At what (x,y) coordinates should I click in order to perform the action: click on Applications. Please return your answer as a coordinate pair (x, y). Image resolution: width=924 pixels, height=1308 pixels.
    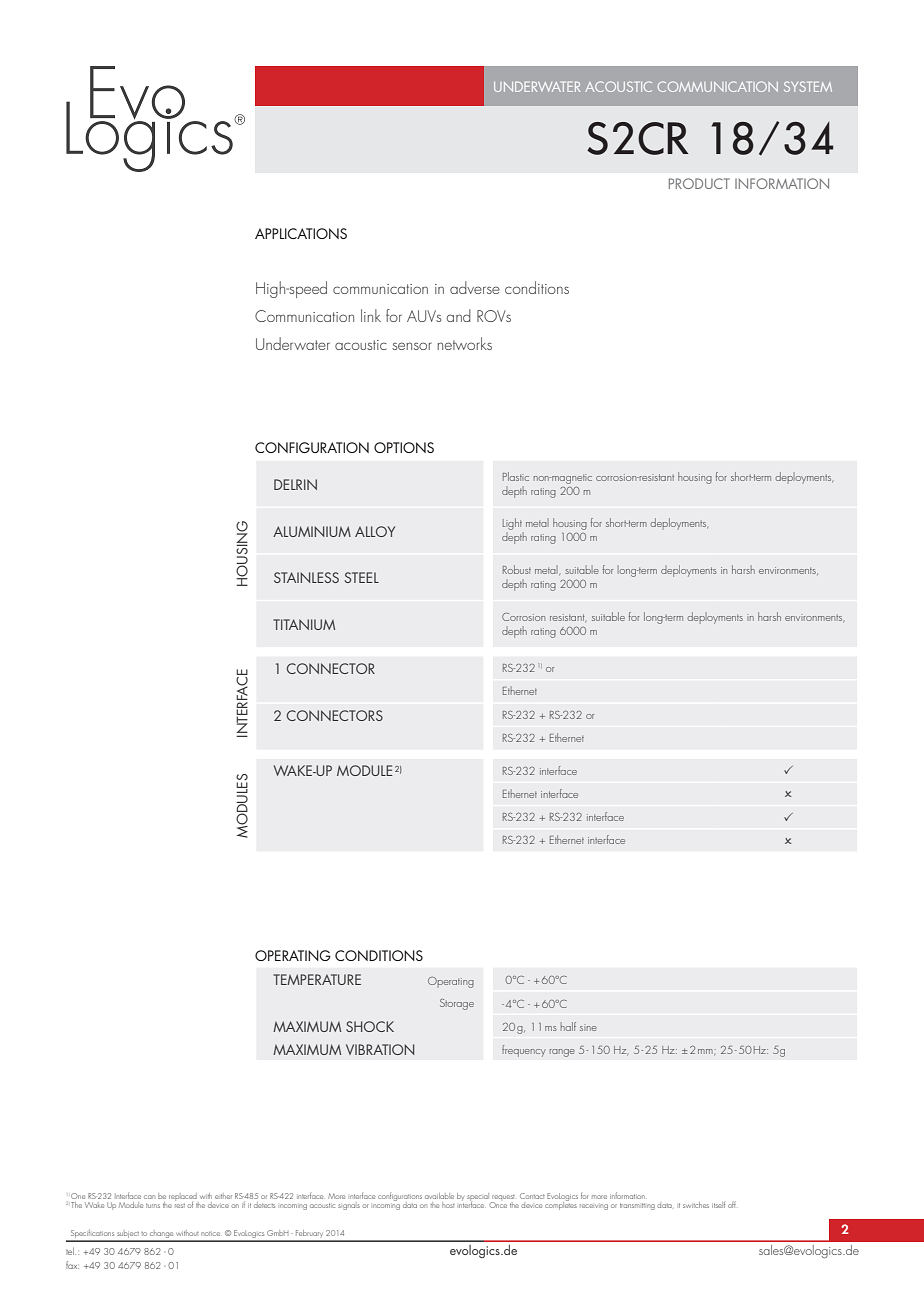
    Looking at the image, I should click on (301, 233).
